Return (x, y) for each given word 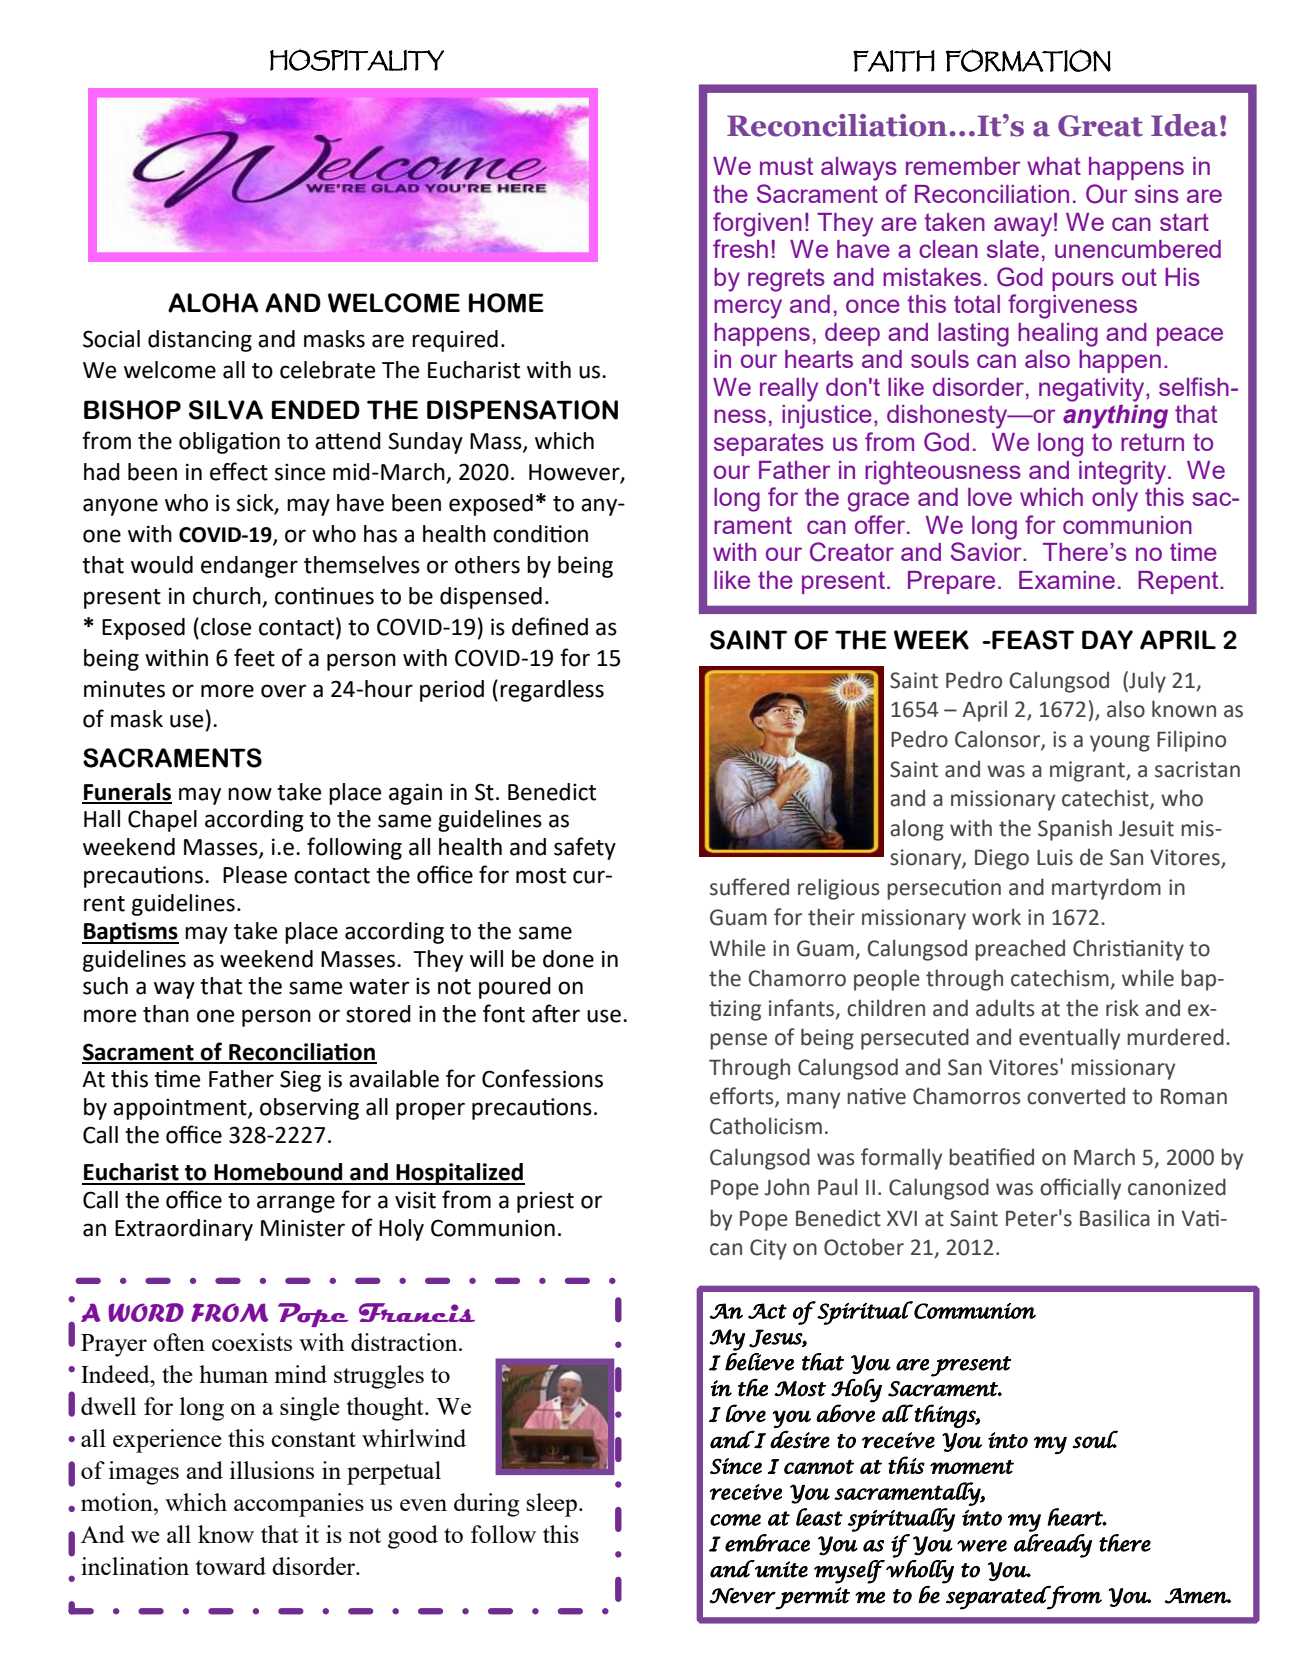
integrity (1124, 473)
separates (769, 444)
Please (255, 875)
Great (1100, 126)
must (786, 166)
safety (585, 848)
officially (1080, 1189)
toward (231, 1566)
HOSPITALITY (357, 60)
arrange (296, 1204)
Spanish (1075, 830)
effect (239, 471)
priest (545, 1202)
